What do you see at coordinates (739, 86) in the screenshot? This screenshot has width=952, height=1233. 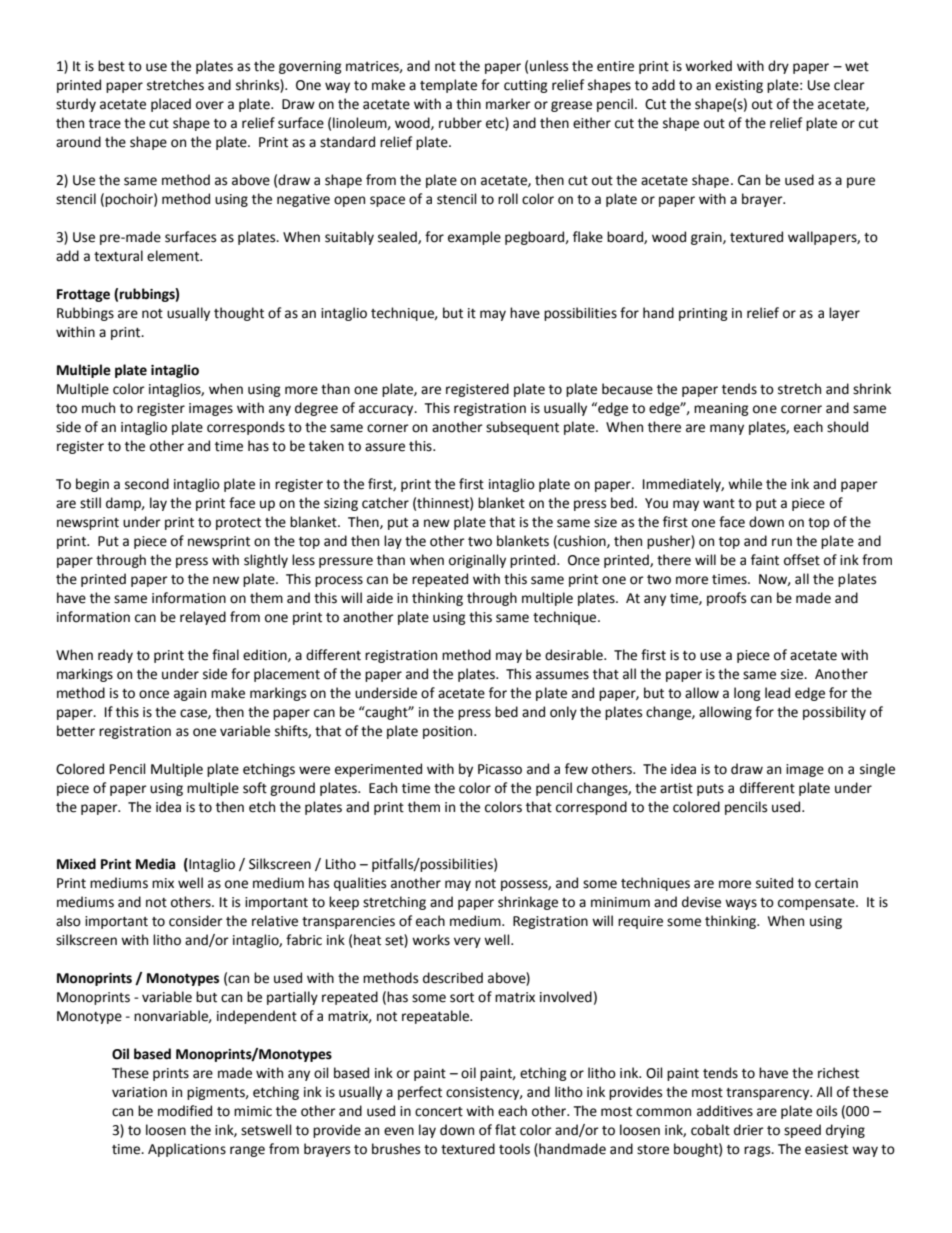 I see `existing` at bounding box center [739, 86].
